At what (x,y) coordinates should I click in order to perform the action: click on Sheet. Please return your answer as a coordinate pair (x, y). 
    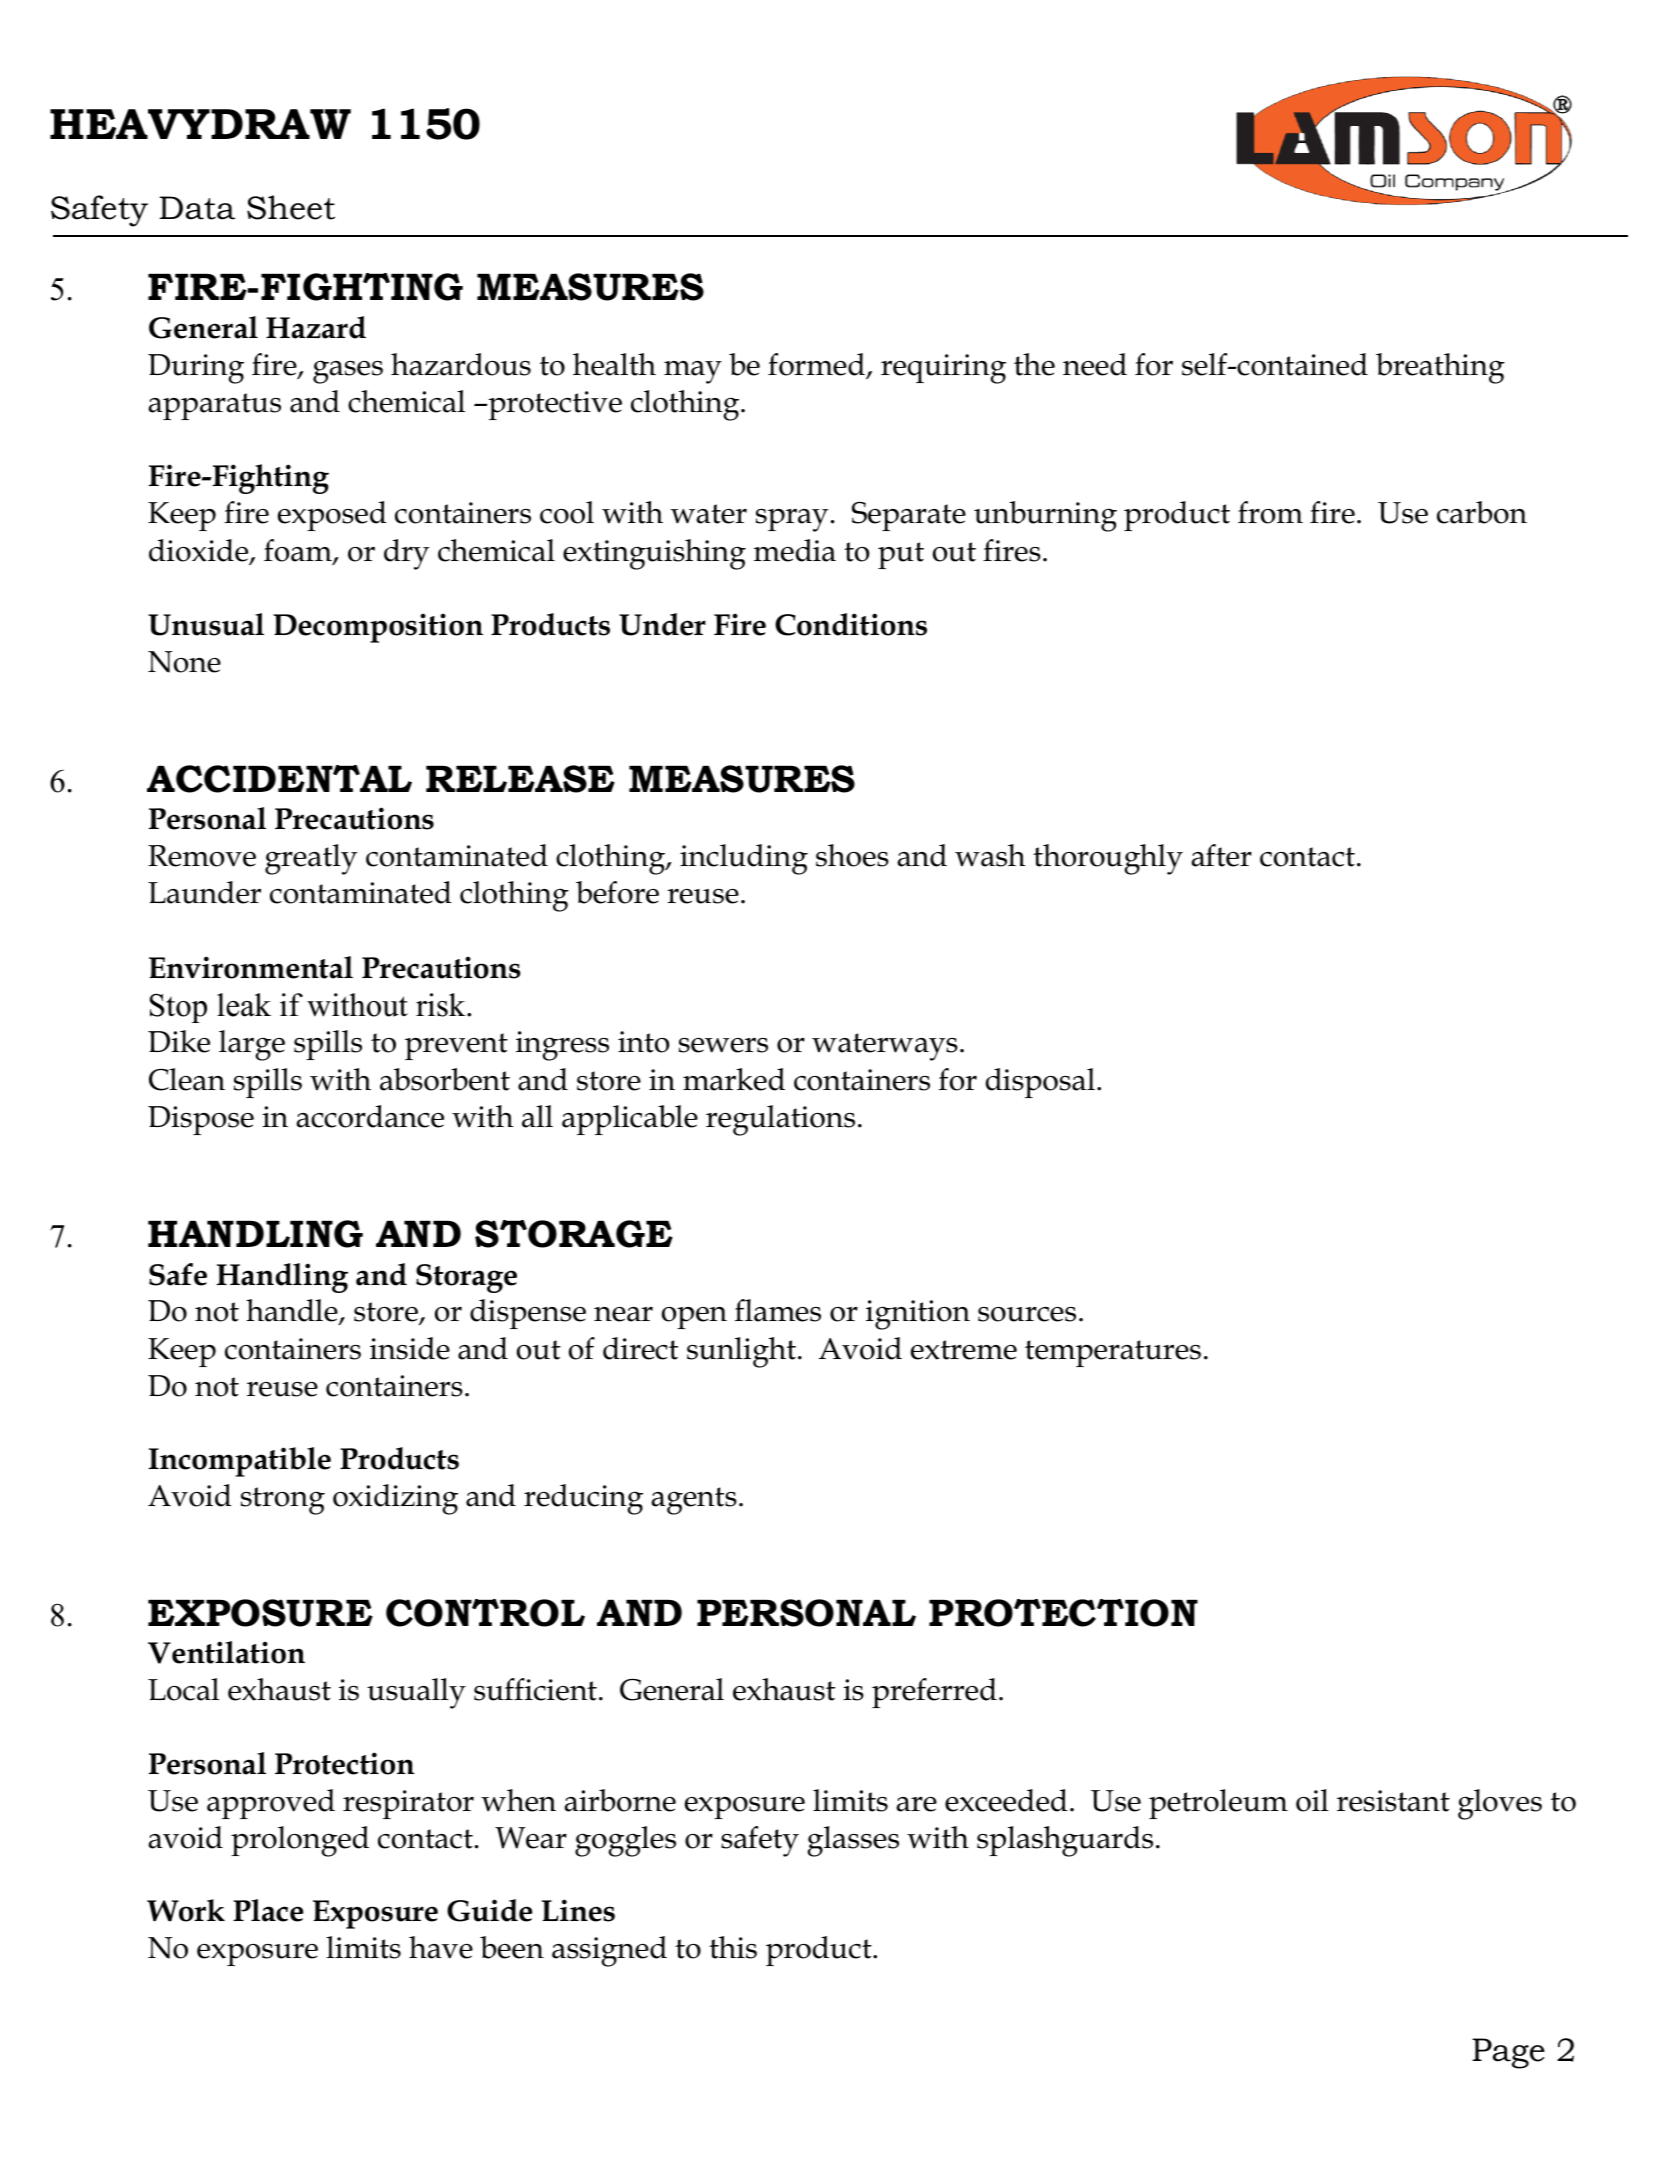
    Looking at the image, I should click on (291, 207).
